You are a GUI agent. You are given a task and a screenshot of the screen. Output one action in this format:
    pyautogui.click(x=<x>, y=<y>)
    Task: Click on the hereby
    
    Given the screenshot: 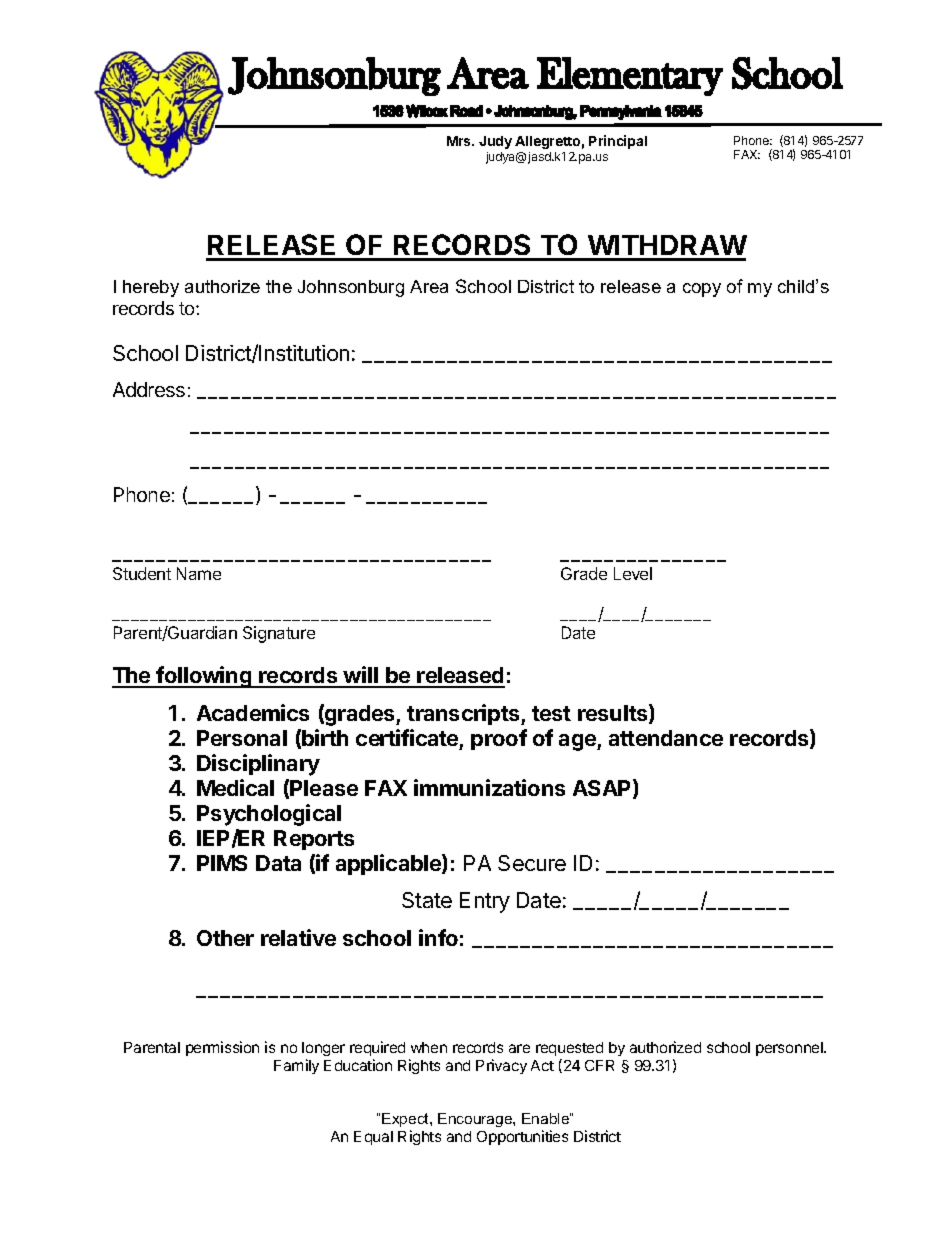 What is the action you would take?
    pyautogui.click(x=151, y=288)
